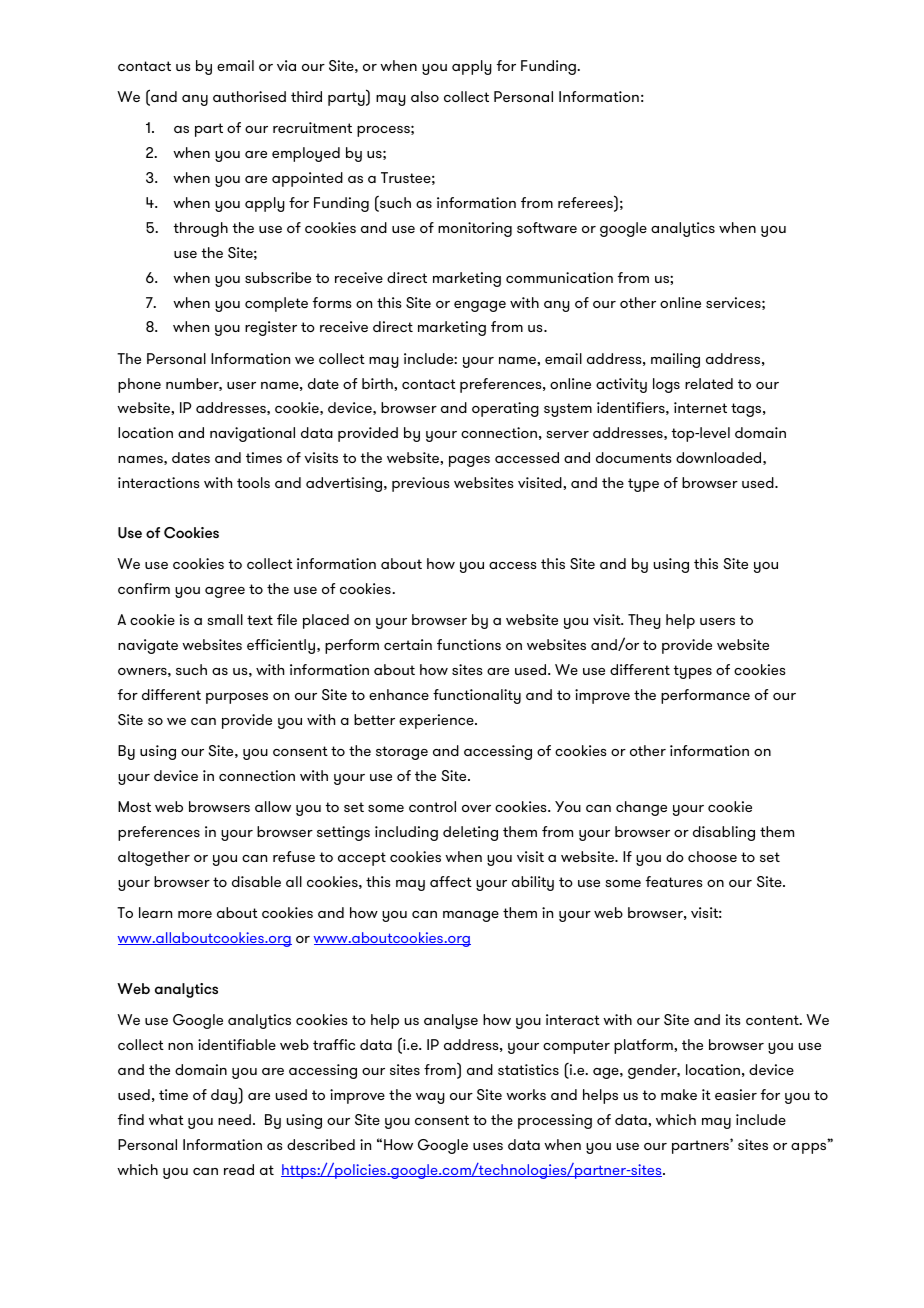 The image size is (924, 1308). What do you see at coordinates (644, 621) in the image?
I see `They` at bounding box center [644, 621].
